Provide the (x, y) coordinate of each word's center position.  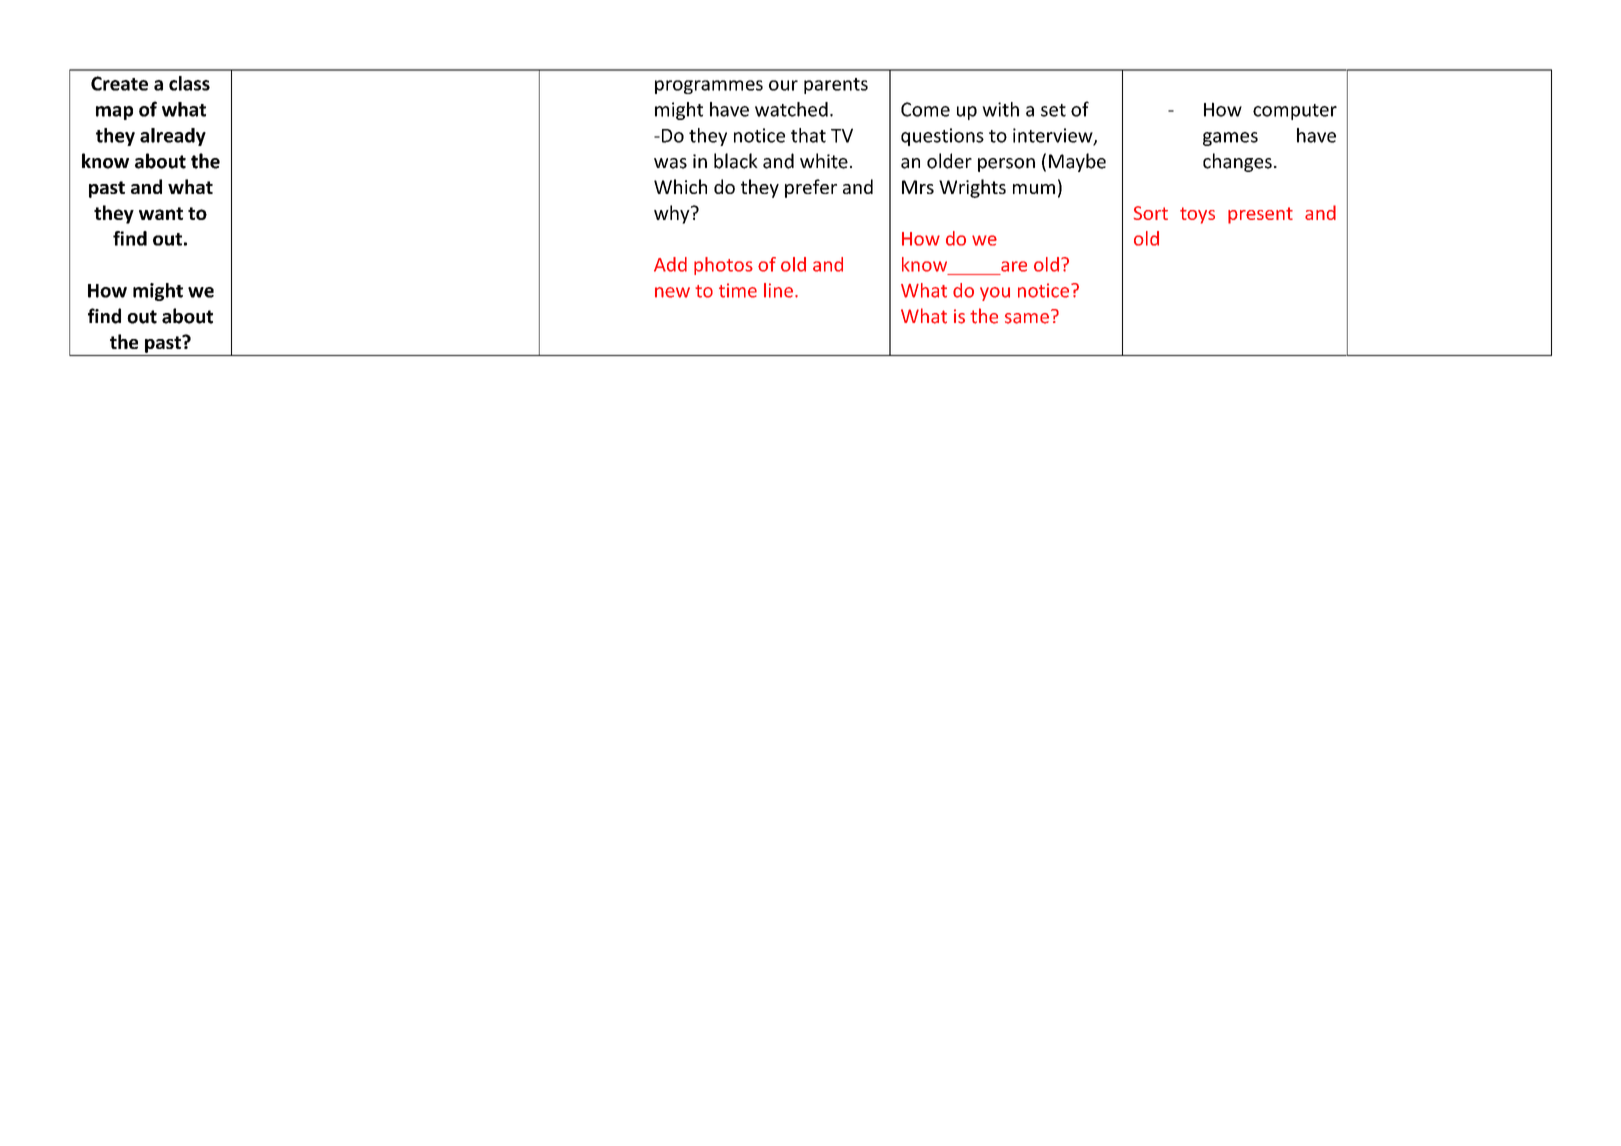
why (673, 214)
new (672, 292)
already (173, 137)
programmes (709, 87)
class (189, 83)
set (1053, 110)
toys (1197, 215)
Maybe (1077, 162)
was (670, 163)
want (161, 213)
